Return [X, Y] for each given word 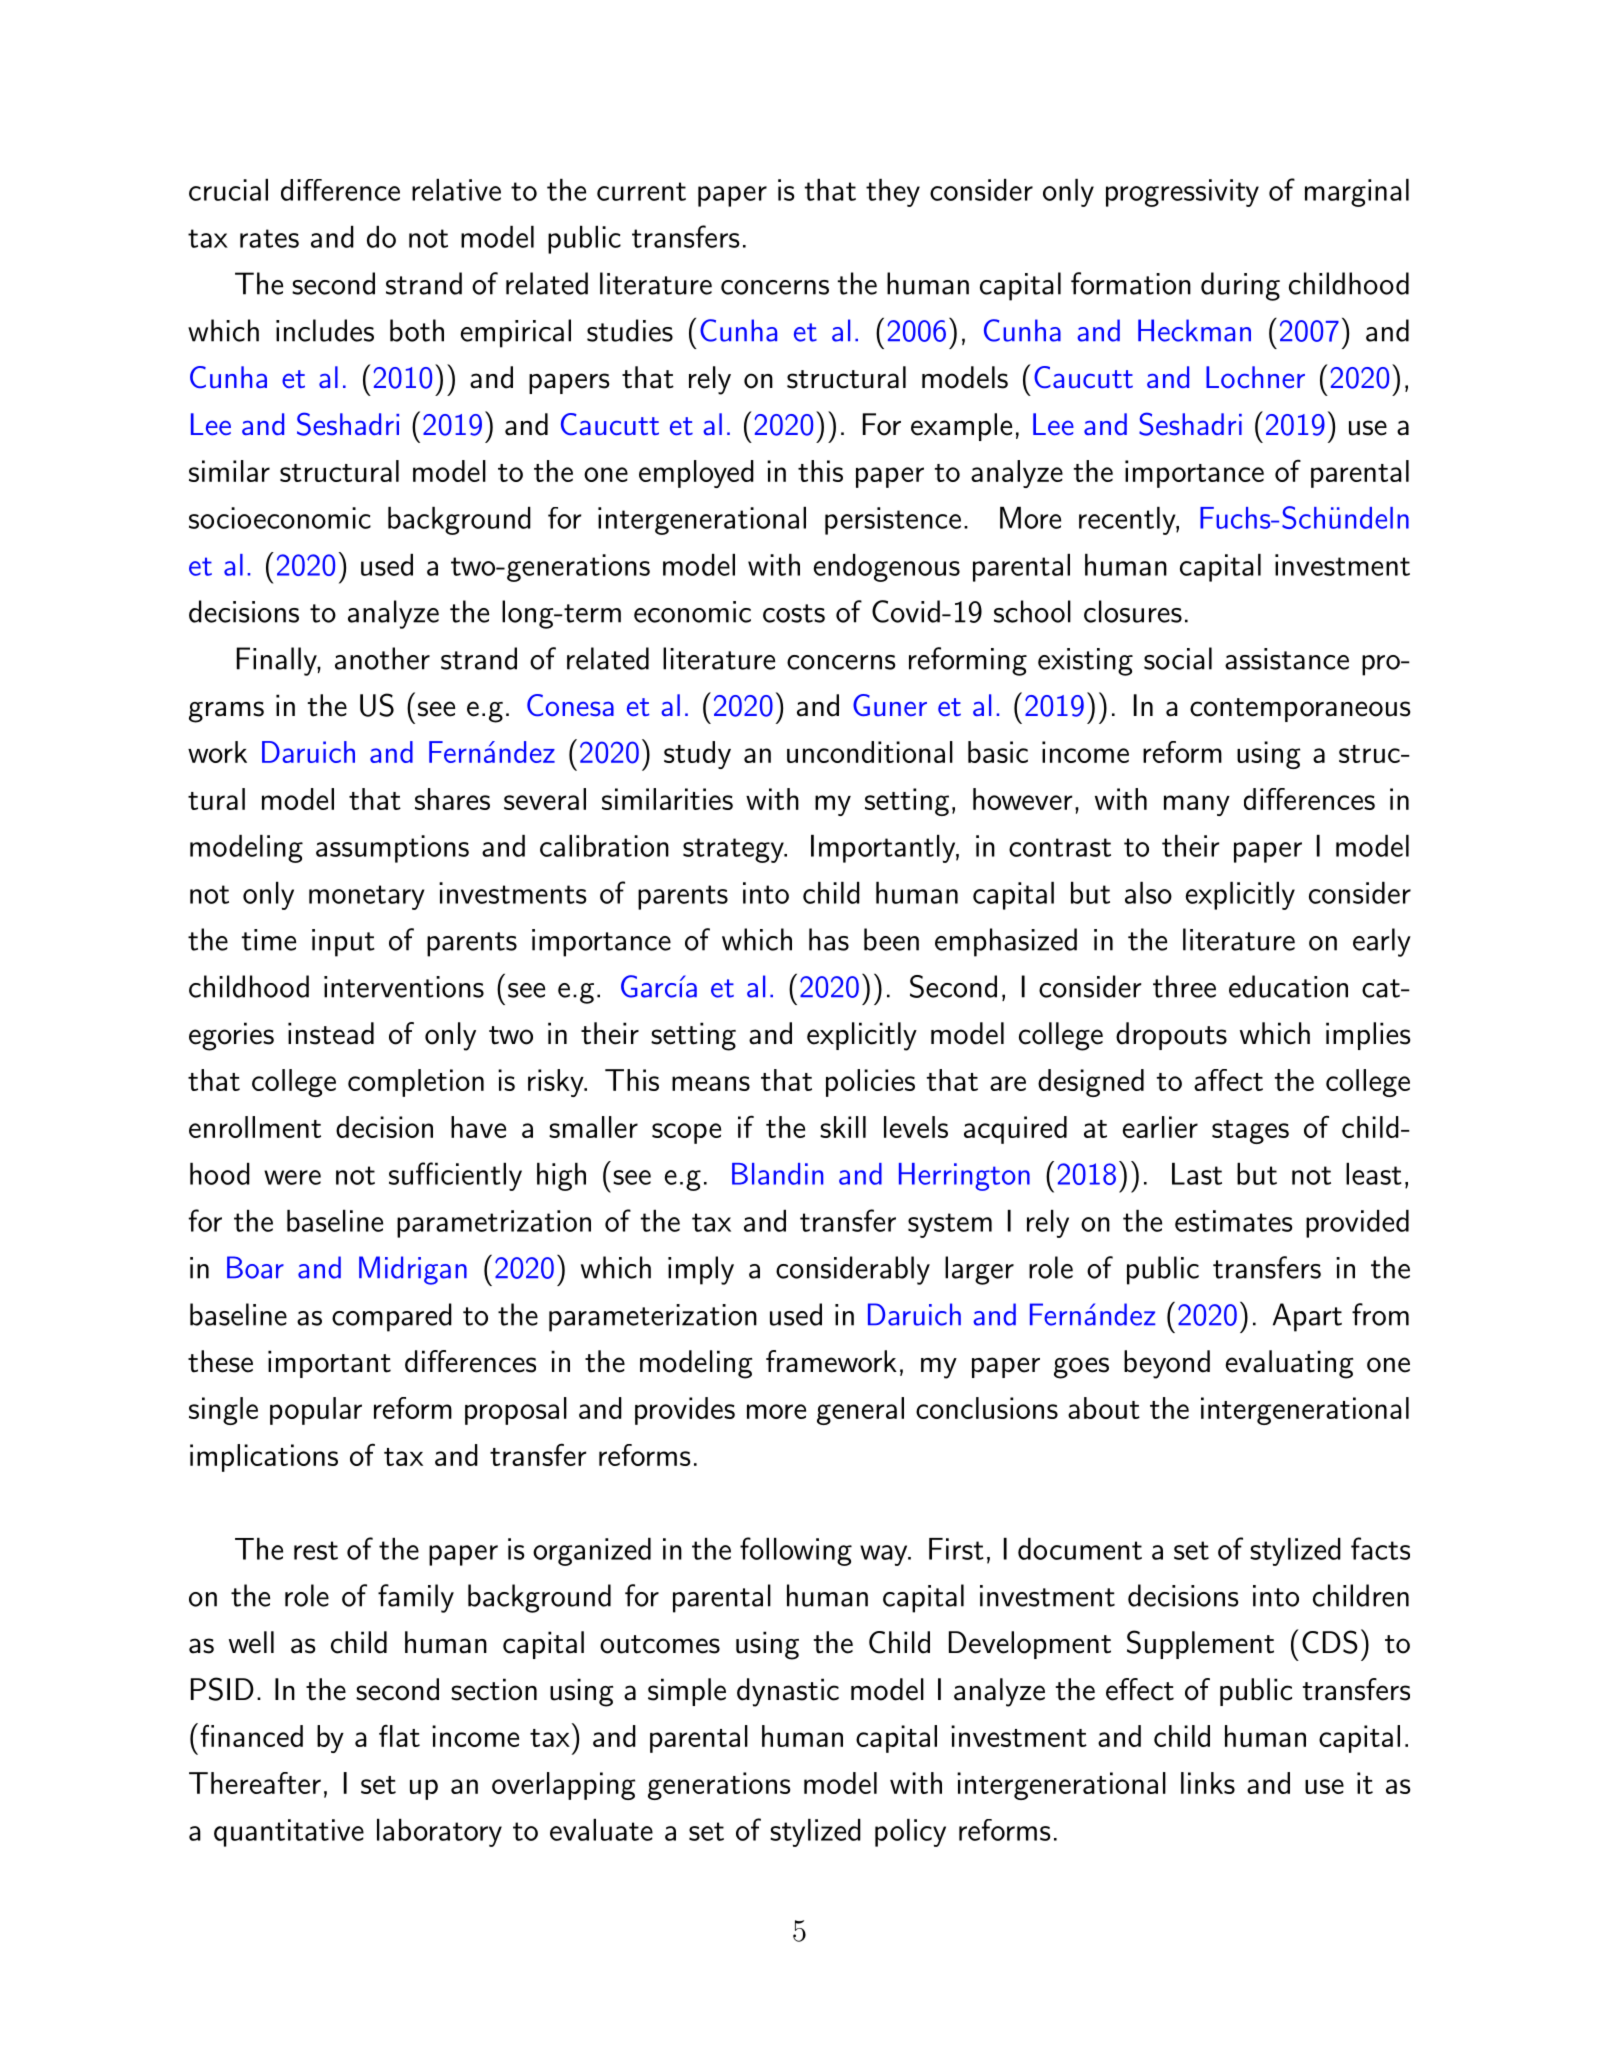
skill [843, 1127]
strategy [734, 850]
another [382, 658]
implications [264, 1458]
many [1197, 805]
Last [1197, 1174]
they [893, 193]
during [1240, 286]
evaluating [1290, 1364]
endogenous [887, 568]
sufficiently [455, 1176]
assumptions [392, 849]
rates [269, 238]
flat [399, 1736]
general [860, 1411]
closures [1133, 611]
